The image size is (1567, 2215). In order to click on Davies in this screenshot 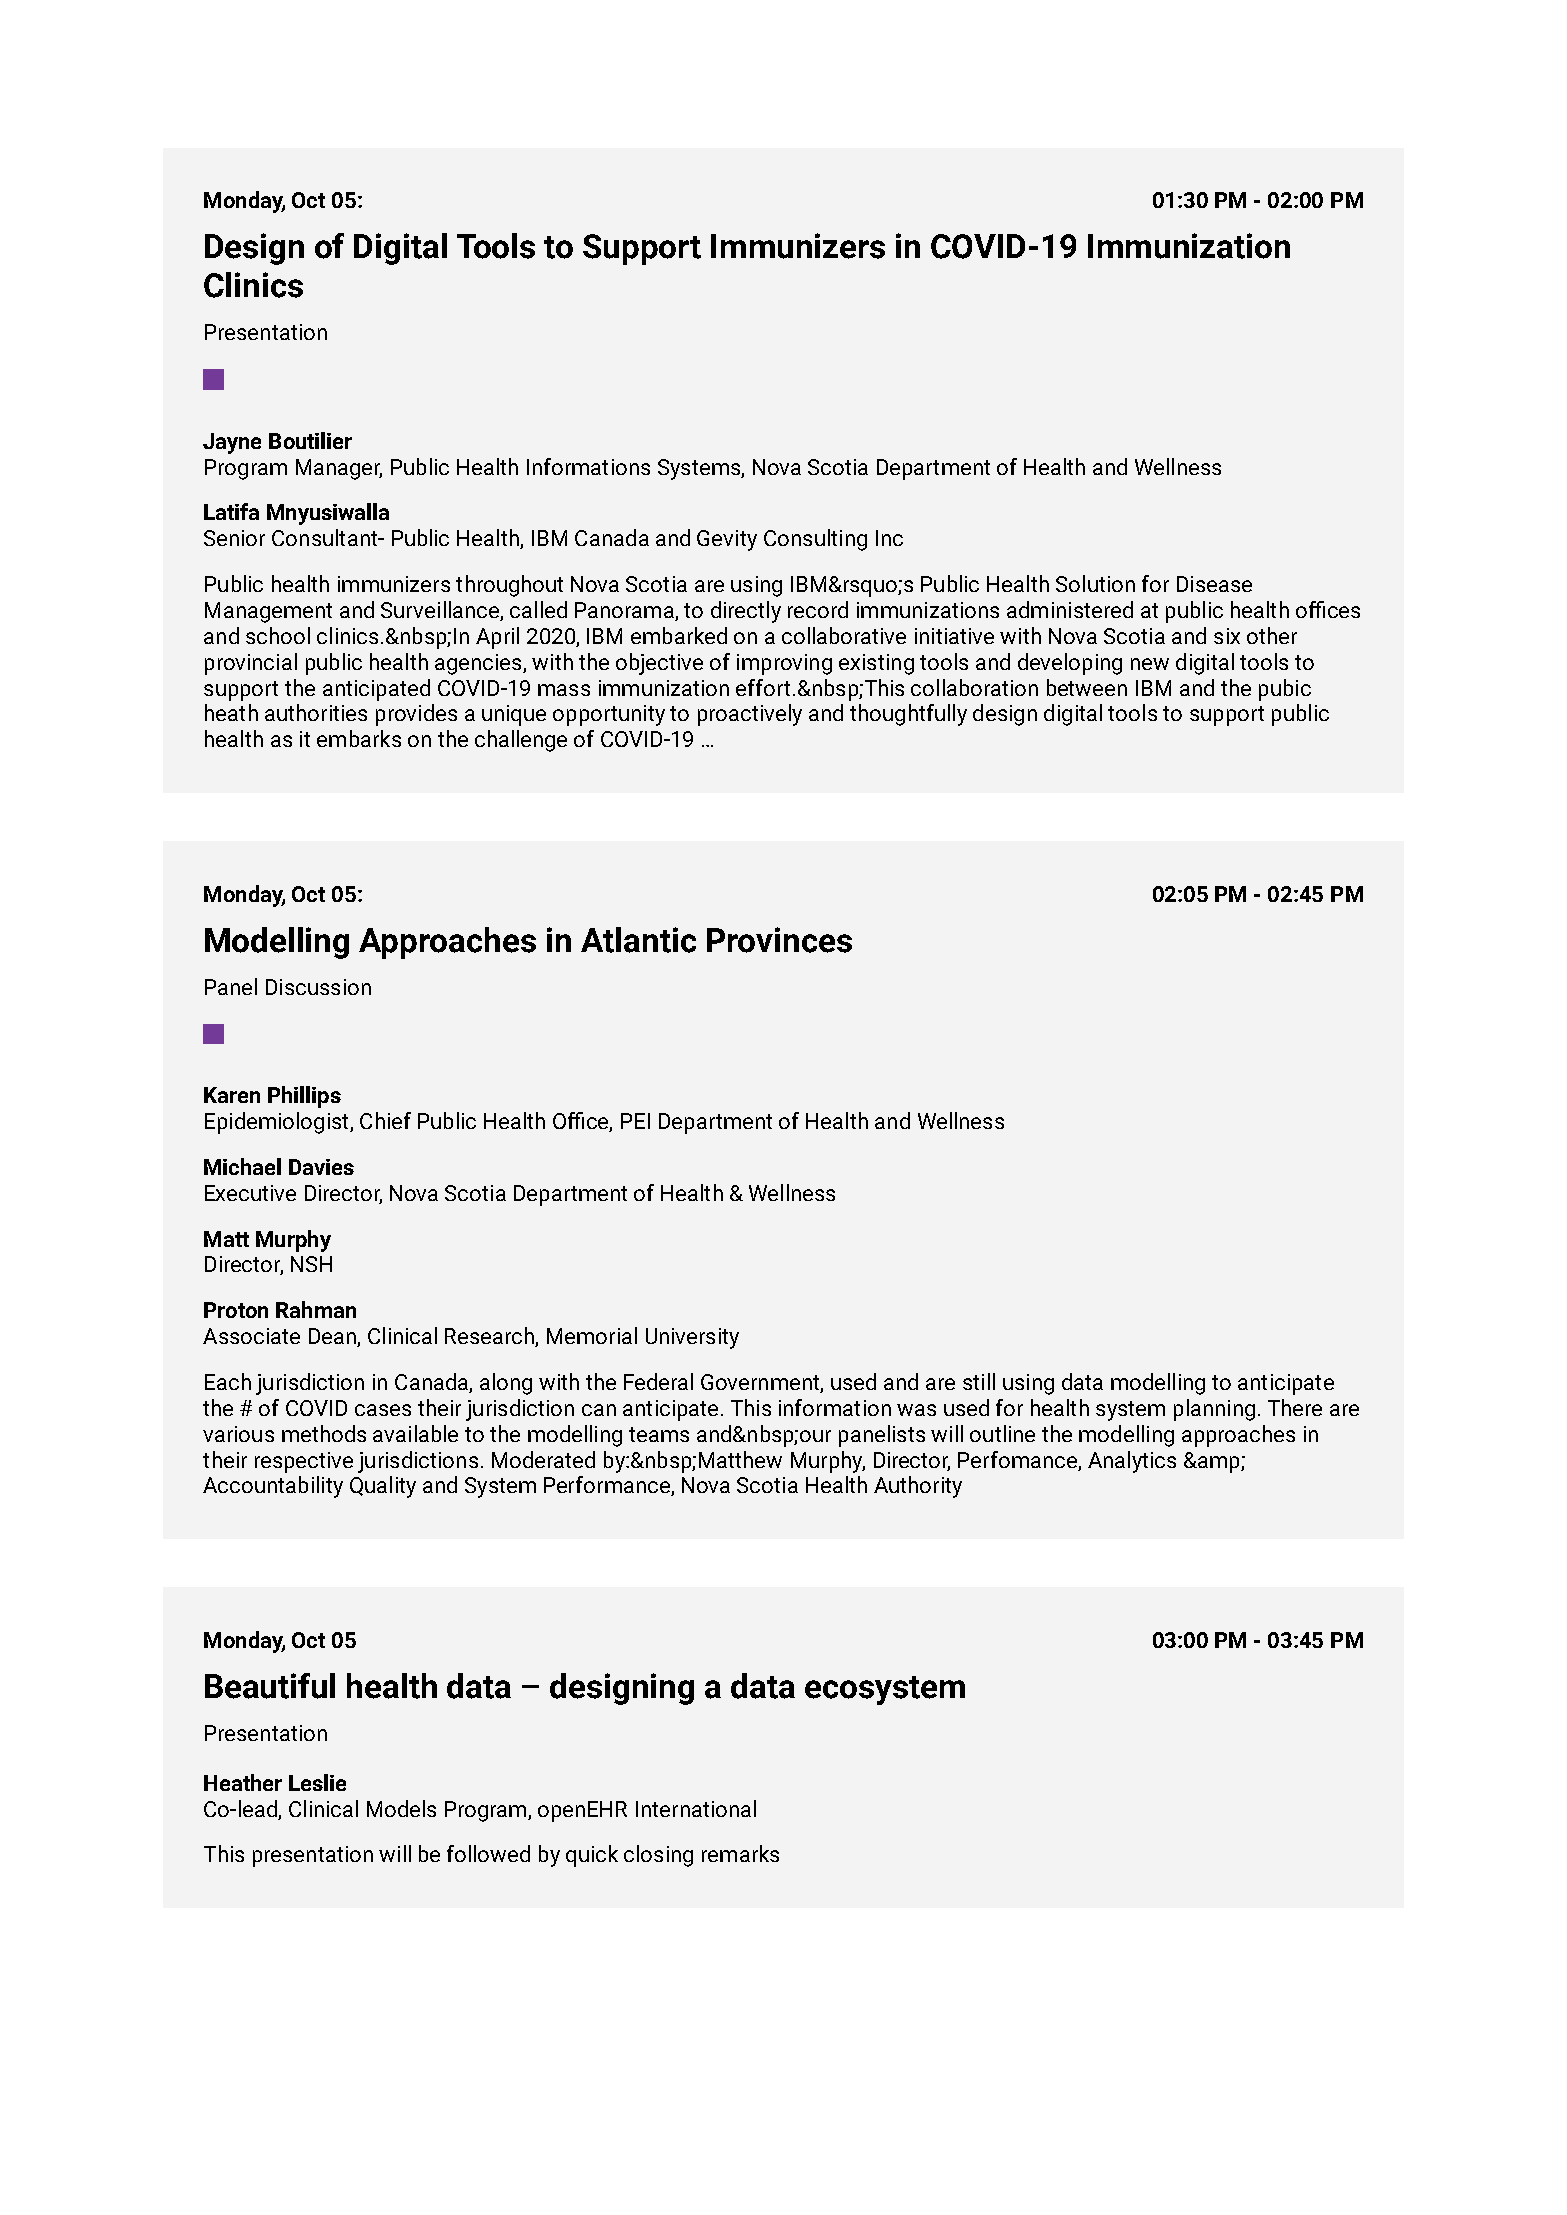, I will do `click(321, 1167)`.
